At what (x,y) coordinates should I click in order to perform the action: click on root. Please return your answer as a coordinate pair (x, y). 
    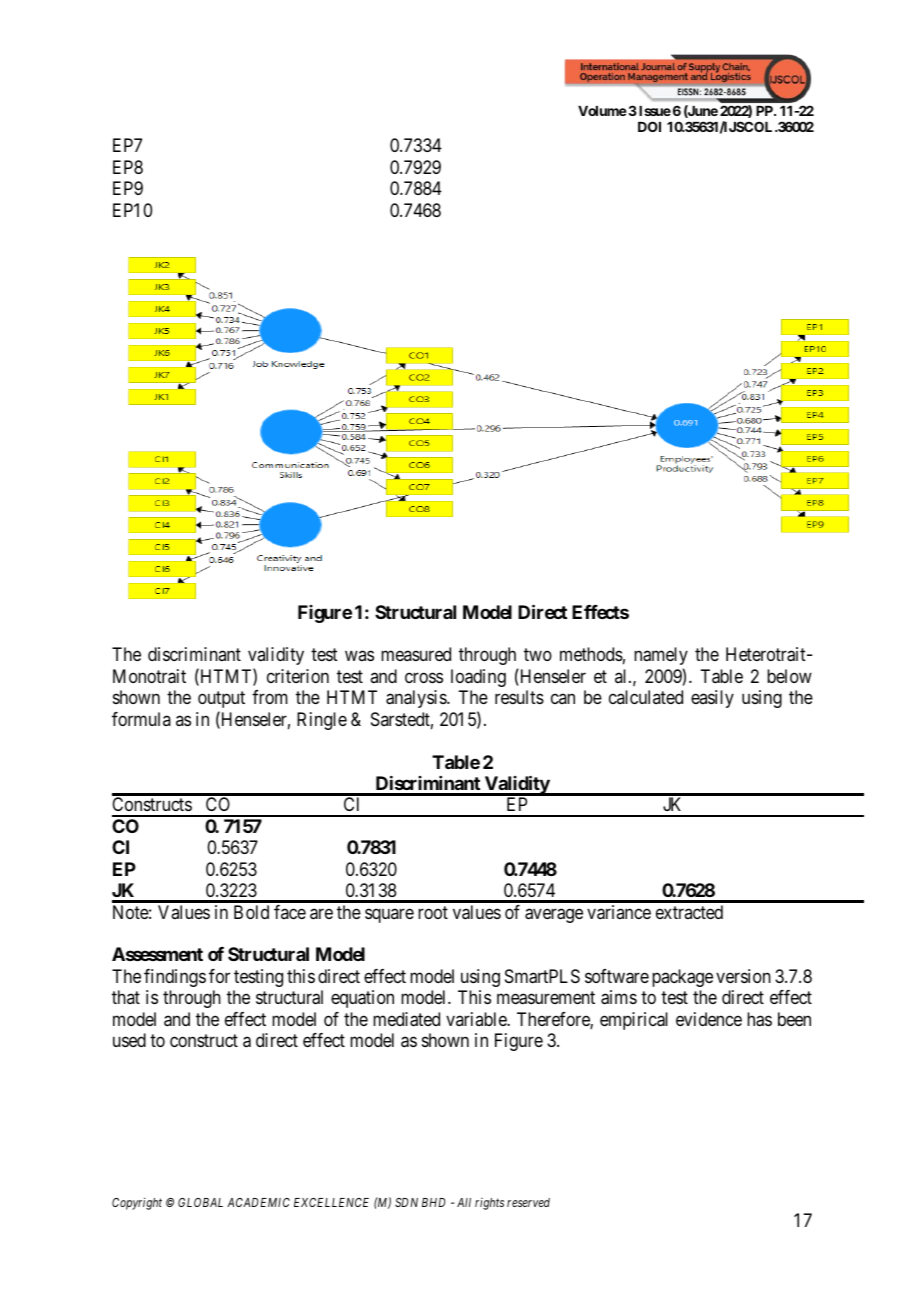
    Looking at the image, I should click on (433, 912).
